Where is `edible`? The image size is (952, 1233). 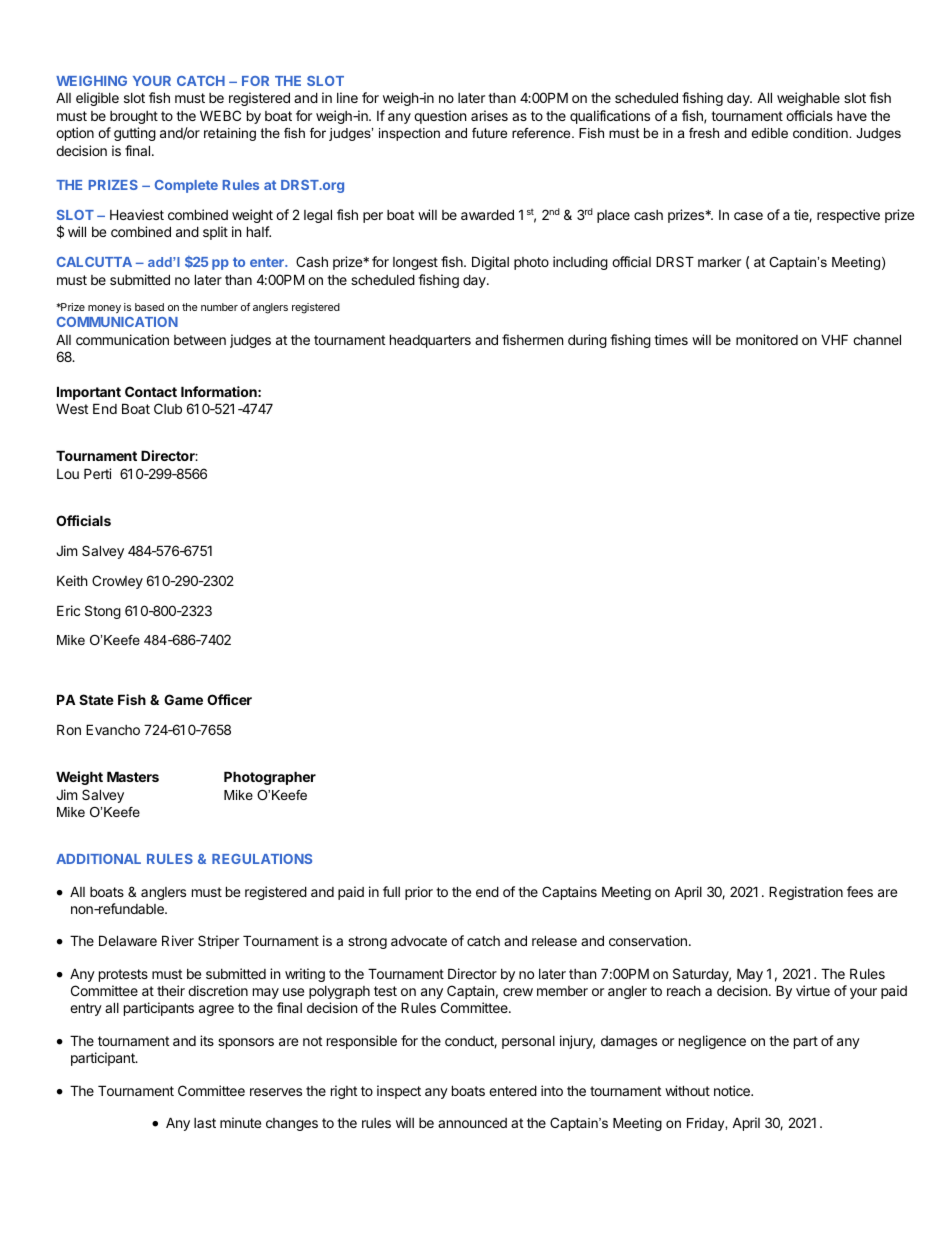
edible is located at coordinates (769, 133).
